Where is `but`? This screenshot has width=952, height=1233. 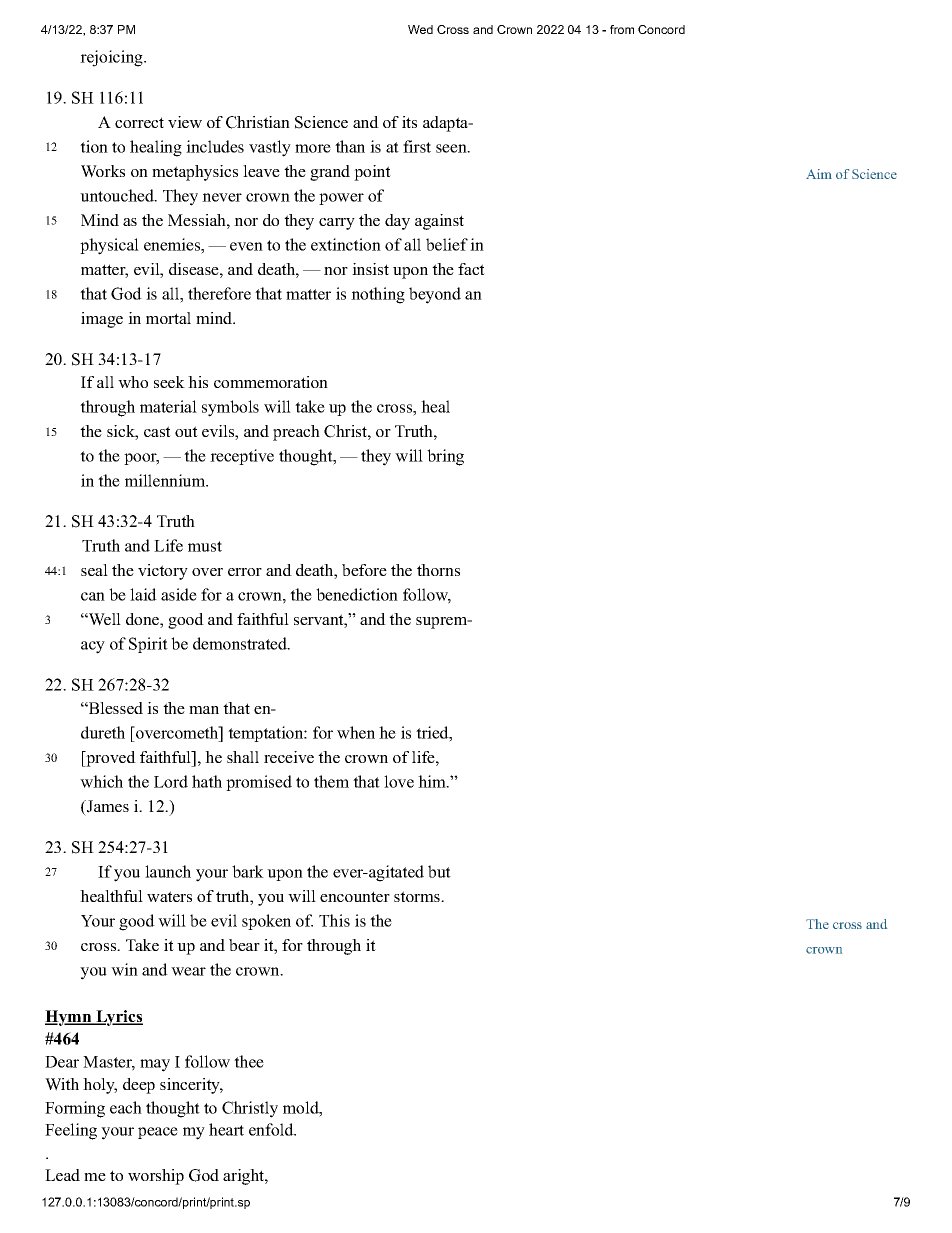
but is located at coordinates (439, 871).
